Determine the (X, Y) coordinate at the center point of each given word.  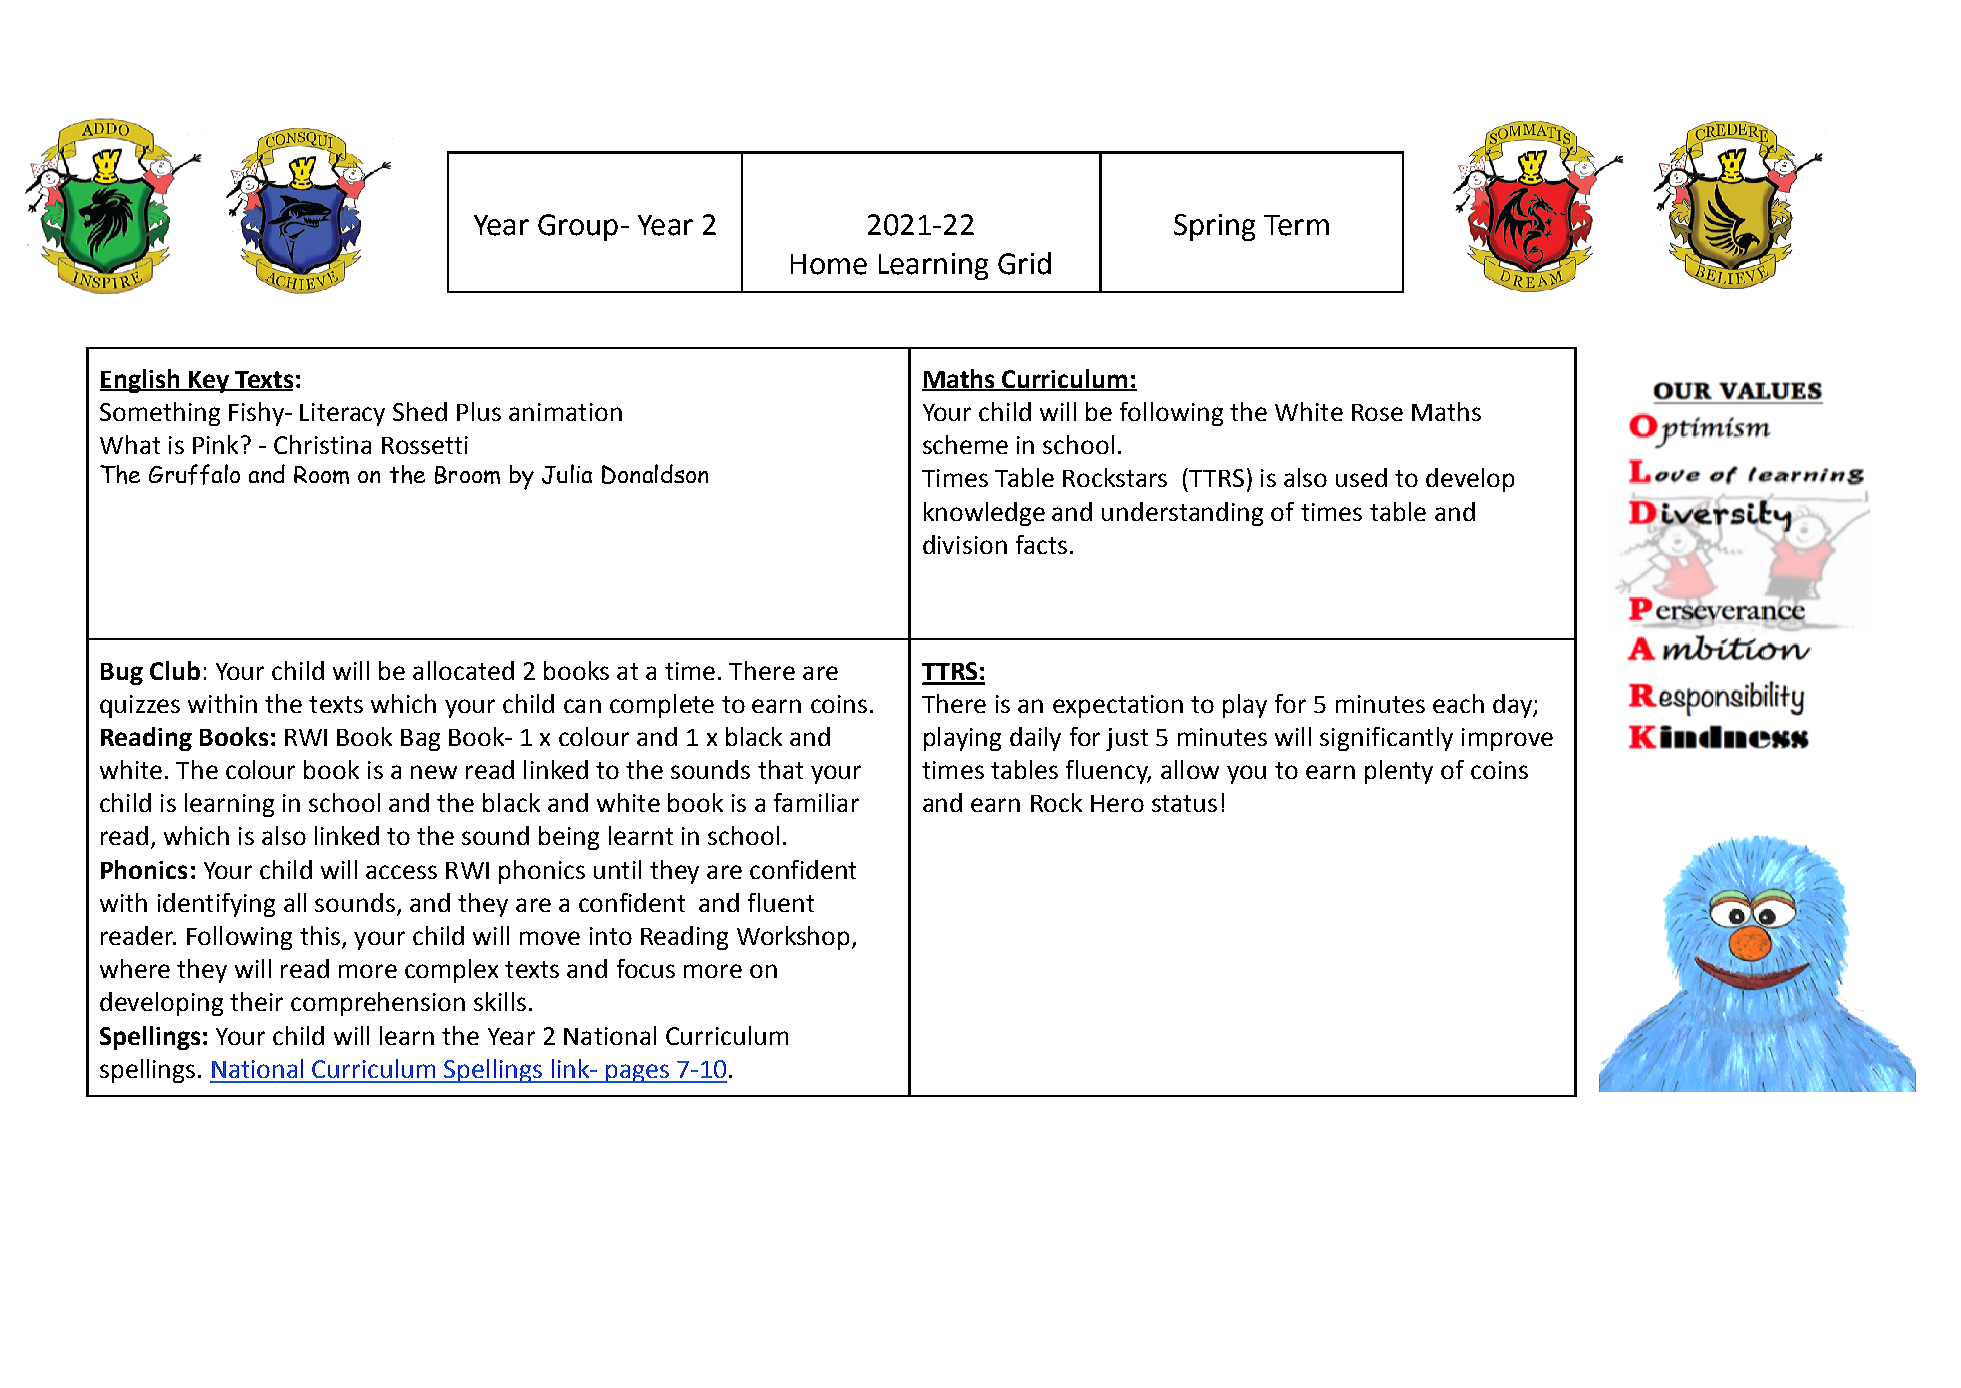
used (1361, 477)
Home (829, 264)
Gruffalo (194, 474)
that (780, 769)
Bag (420, 740)
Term (1296, 225)
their (256, 1001)
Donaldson (655, 474)
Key (208, 382)
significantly (1386, 739)
